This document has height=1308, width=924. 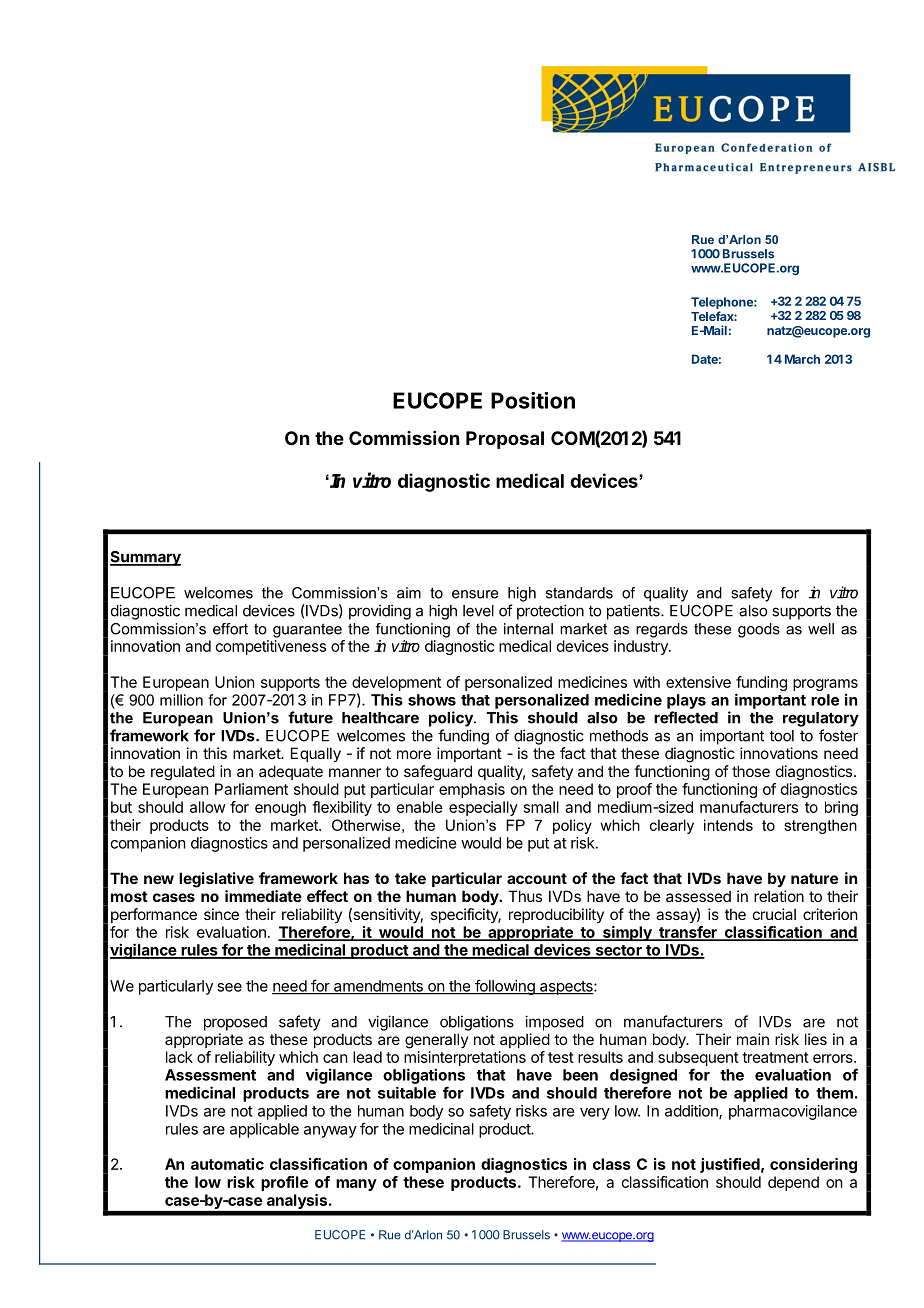 What do you see at coordinates (230, 629) in the document?
I see `effort` at bounding box center [230, 629].
